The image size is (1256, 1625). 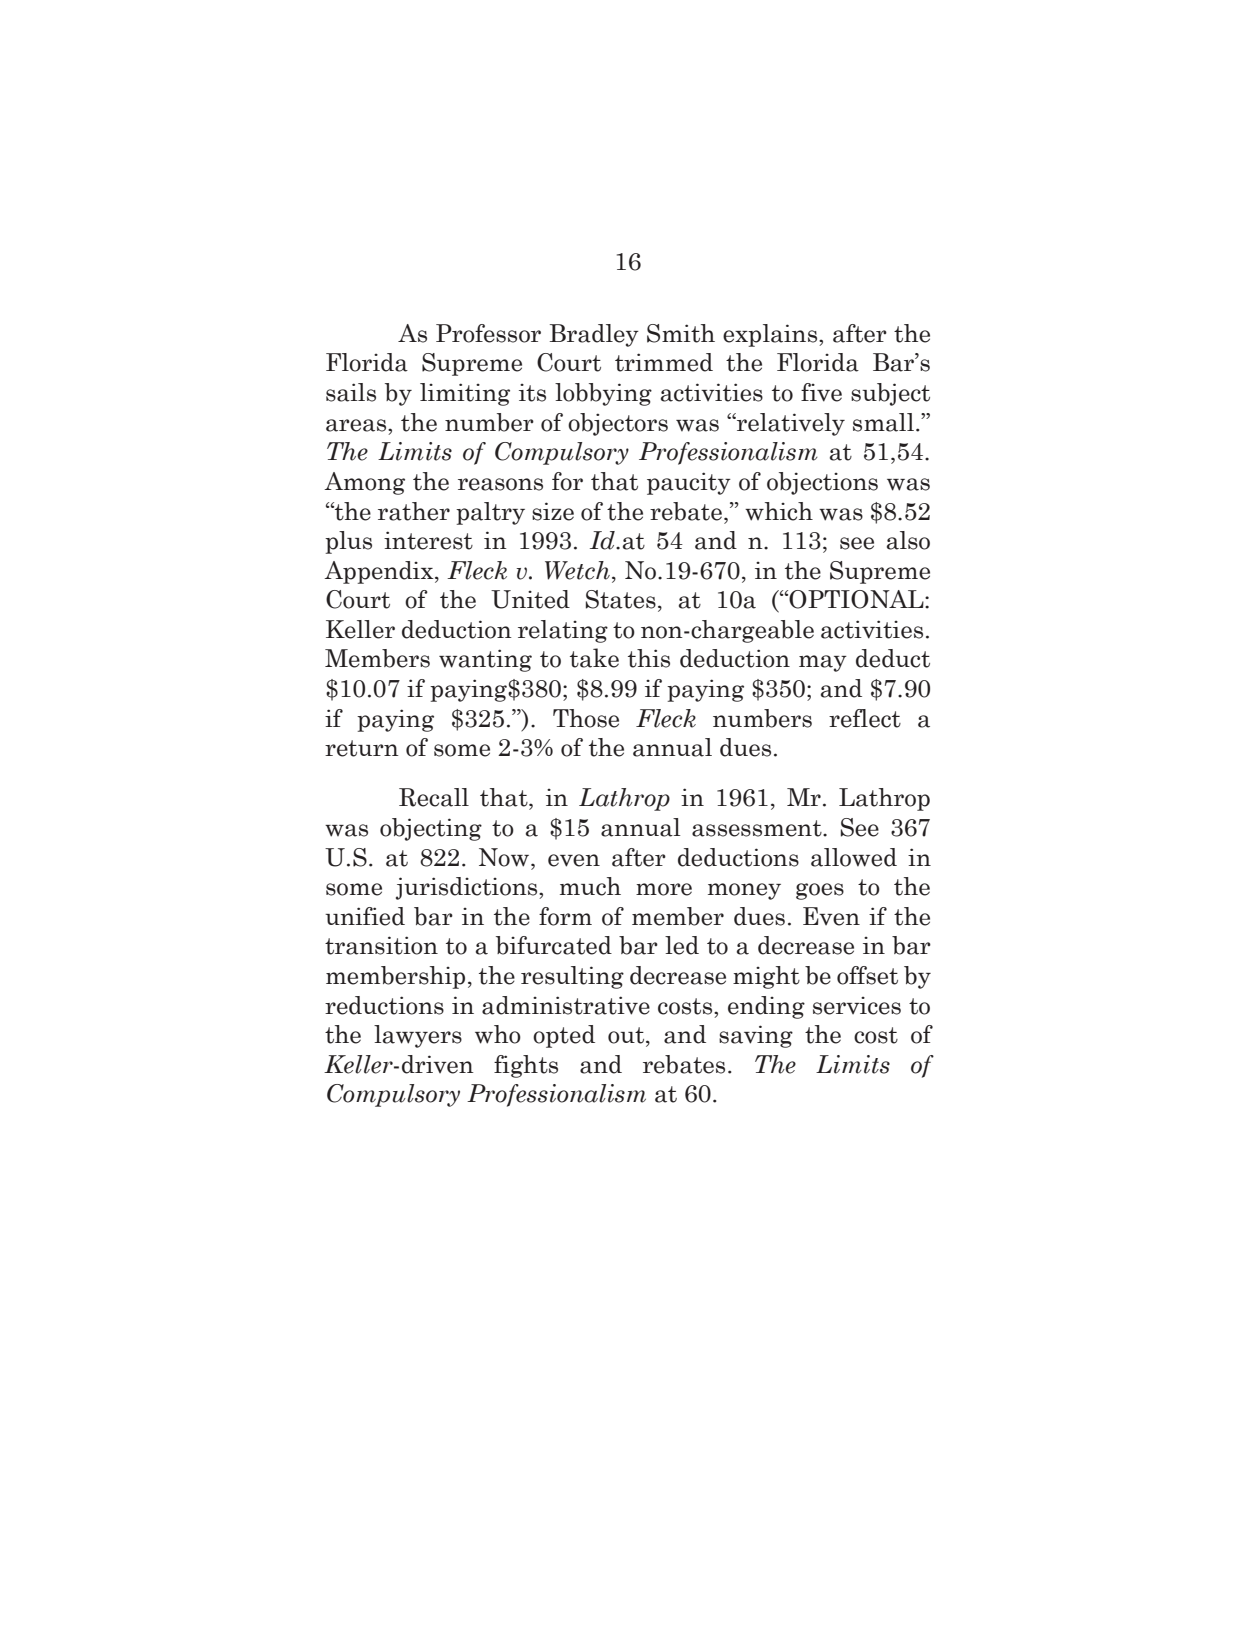 What do you see at coordinates (465, 394) in the document?
I see `limiting` at bounding box center [465, 394].
